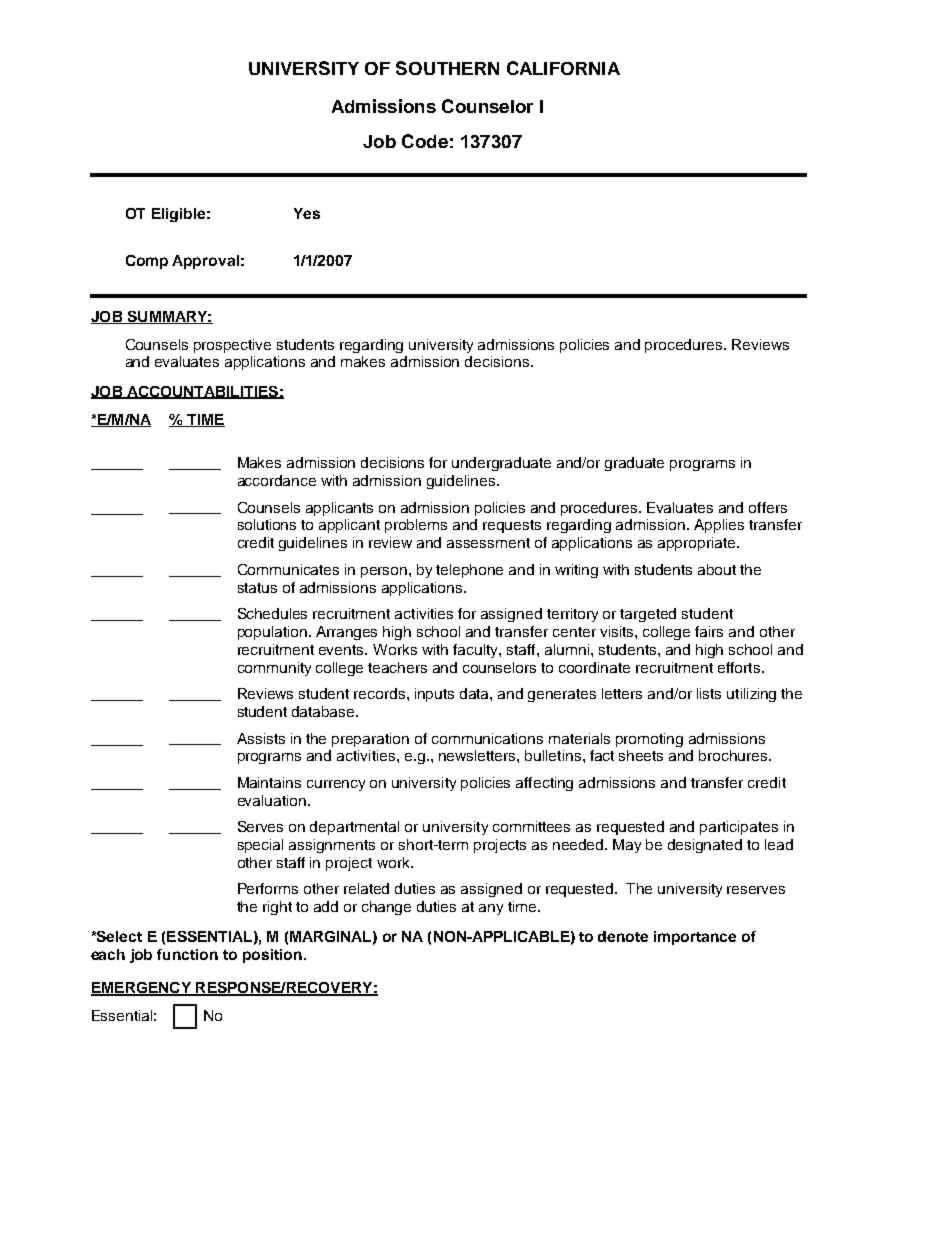  What do you see at coordinates (709, 693) in the page?
I see `lists` at bounding box center [709, 693].
